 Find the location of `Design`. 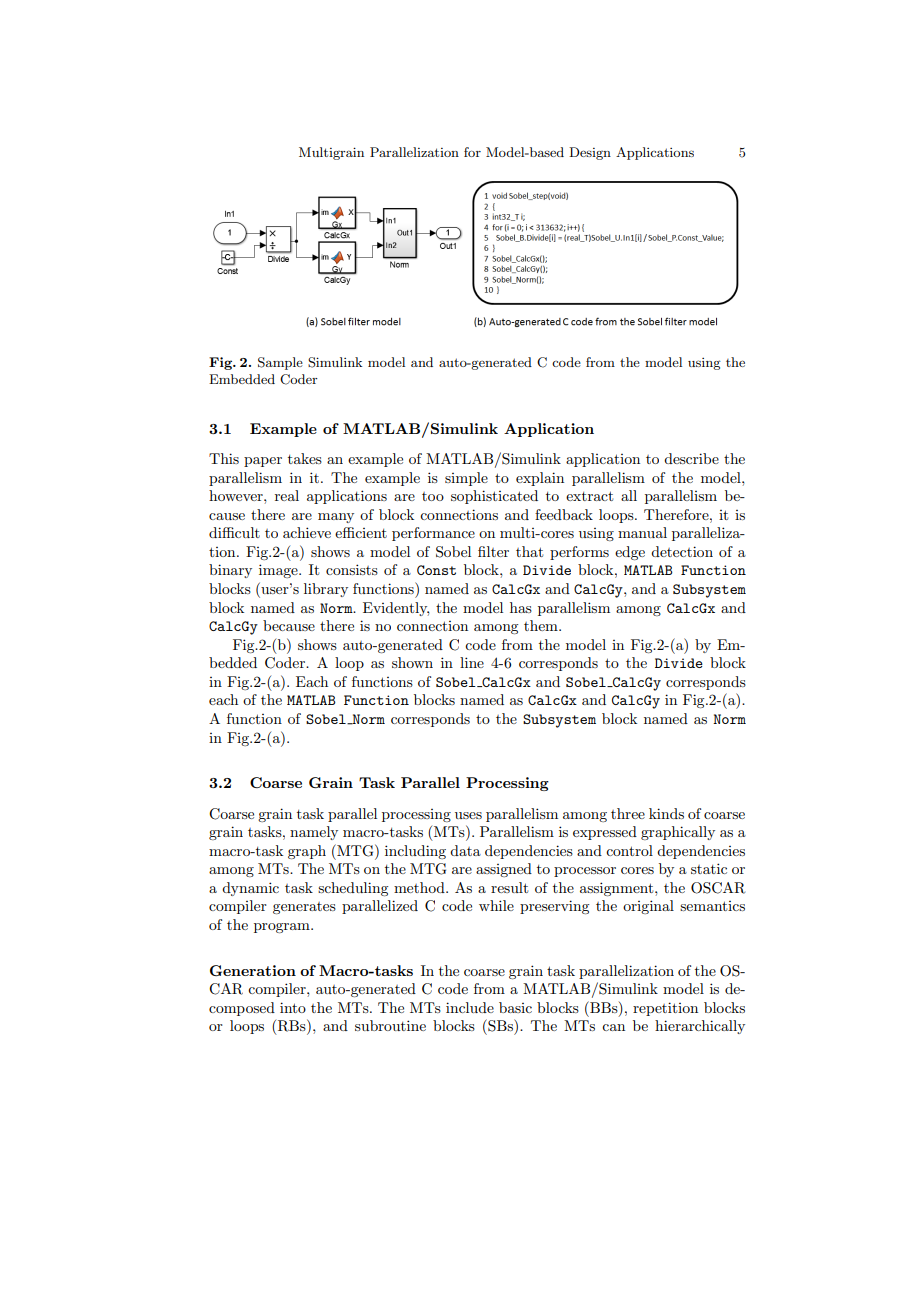

Design is located at coordinates (590, 153).
